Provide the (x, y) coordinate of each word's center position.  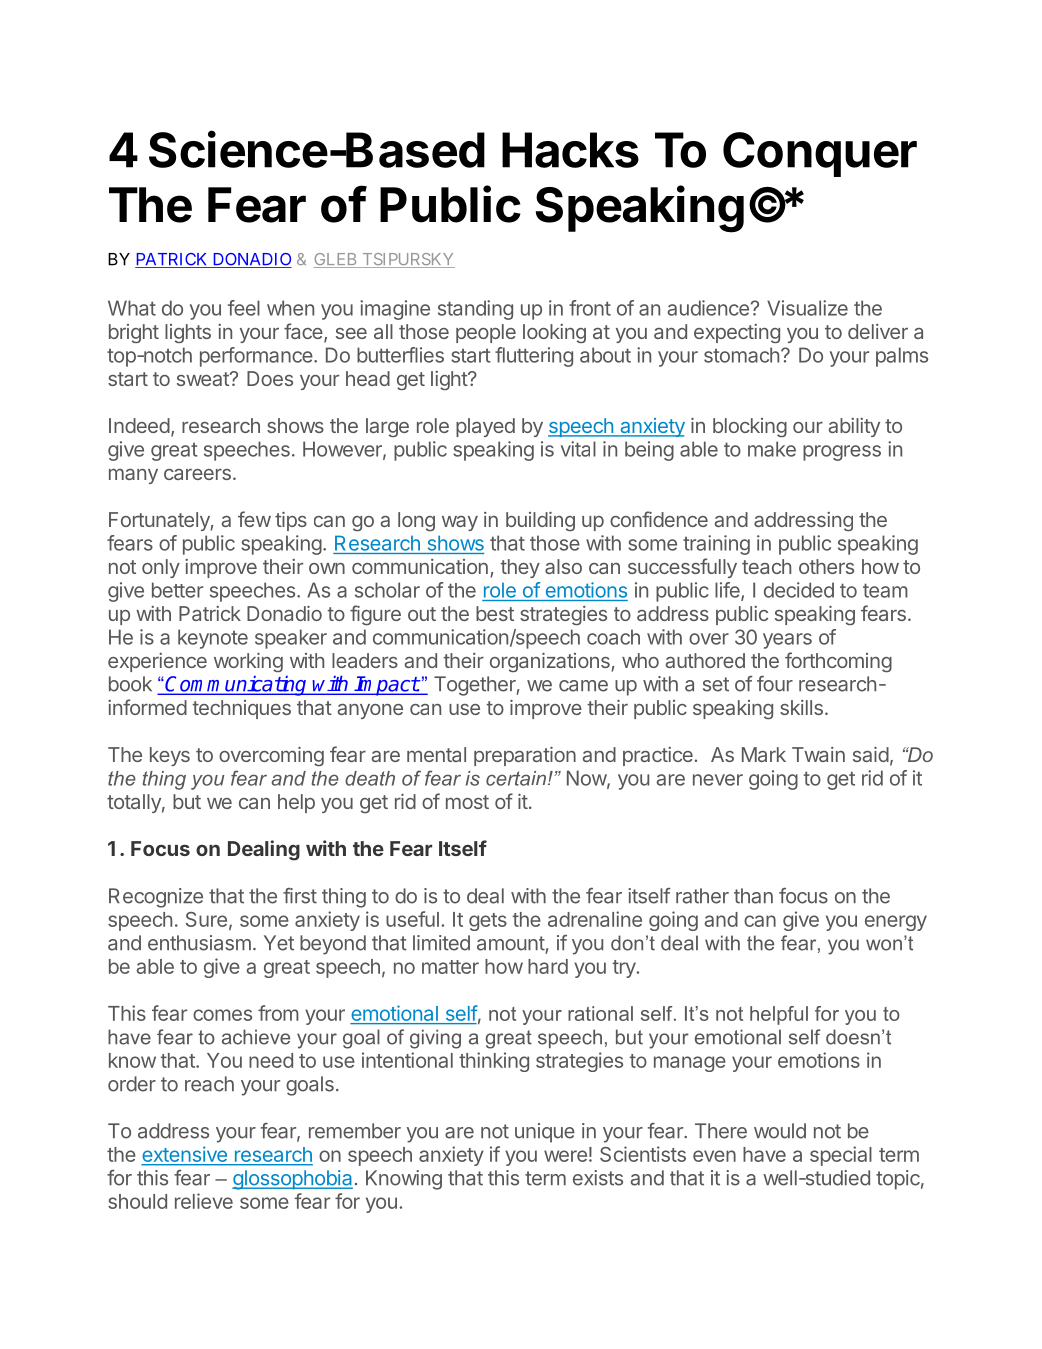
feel (244, 308)
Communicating (236, 686)
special (841, 1156)
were (565, 1156)
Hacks (570, 150)
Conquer (820, 154)
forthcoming (838, 662)
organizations (551, 662)
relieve (204, 1201)
